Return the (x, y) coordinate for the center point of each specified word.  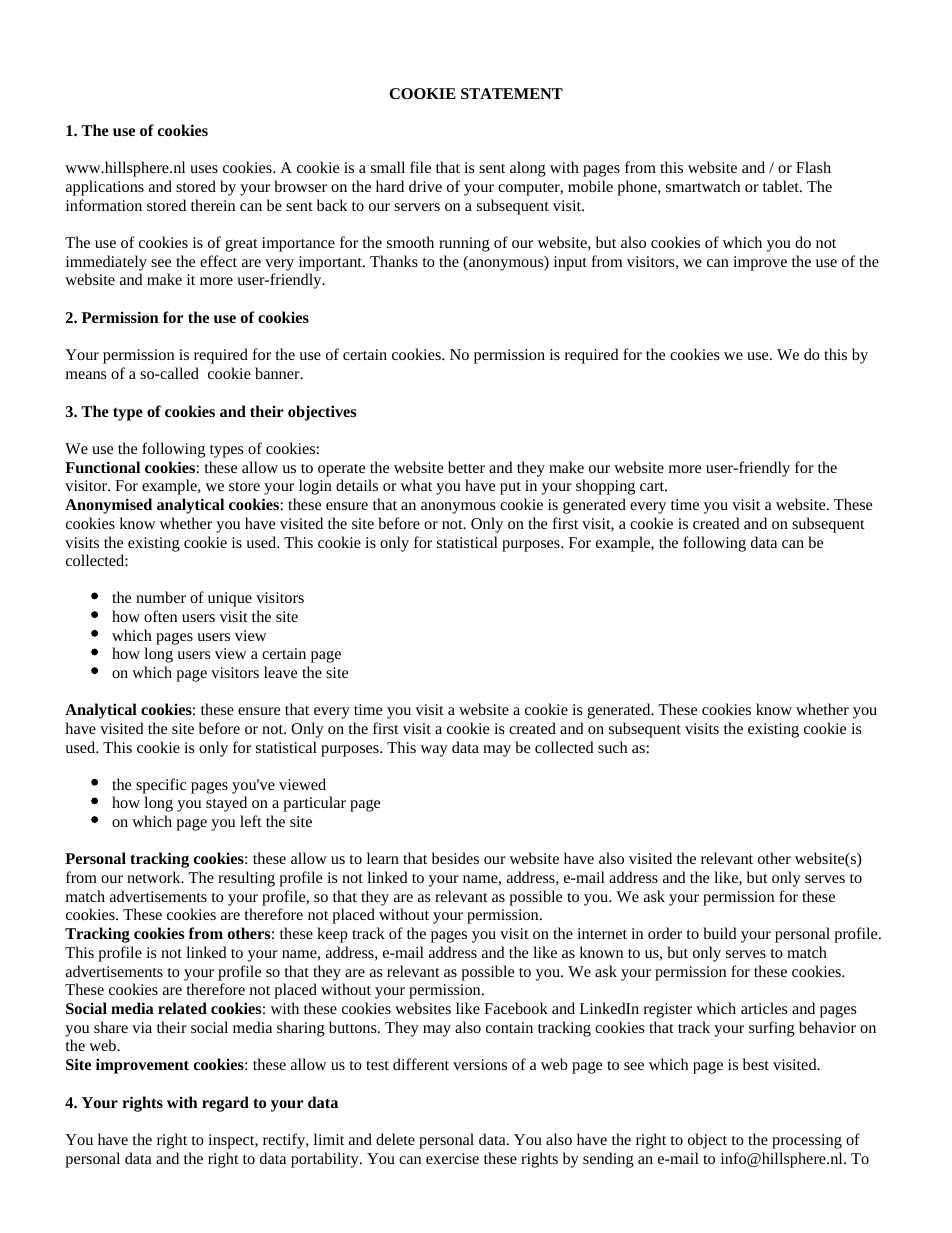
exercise (452, 1158)
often (160, 616)
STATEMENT (512, 93)
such (612, 747)
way (434, 751)
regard (225, 1104)
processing (807, 1141)
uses (204, 169)
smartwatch (703, 186)
